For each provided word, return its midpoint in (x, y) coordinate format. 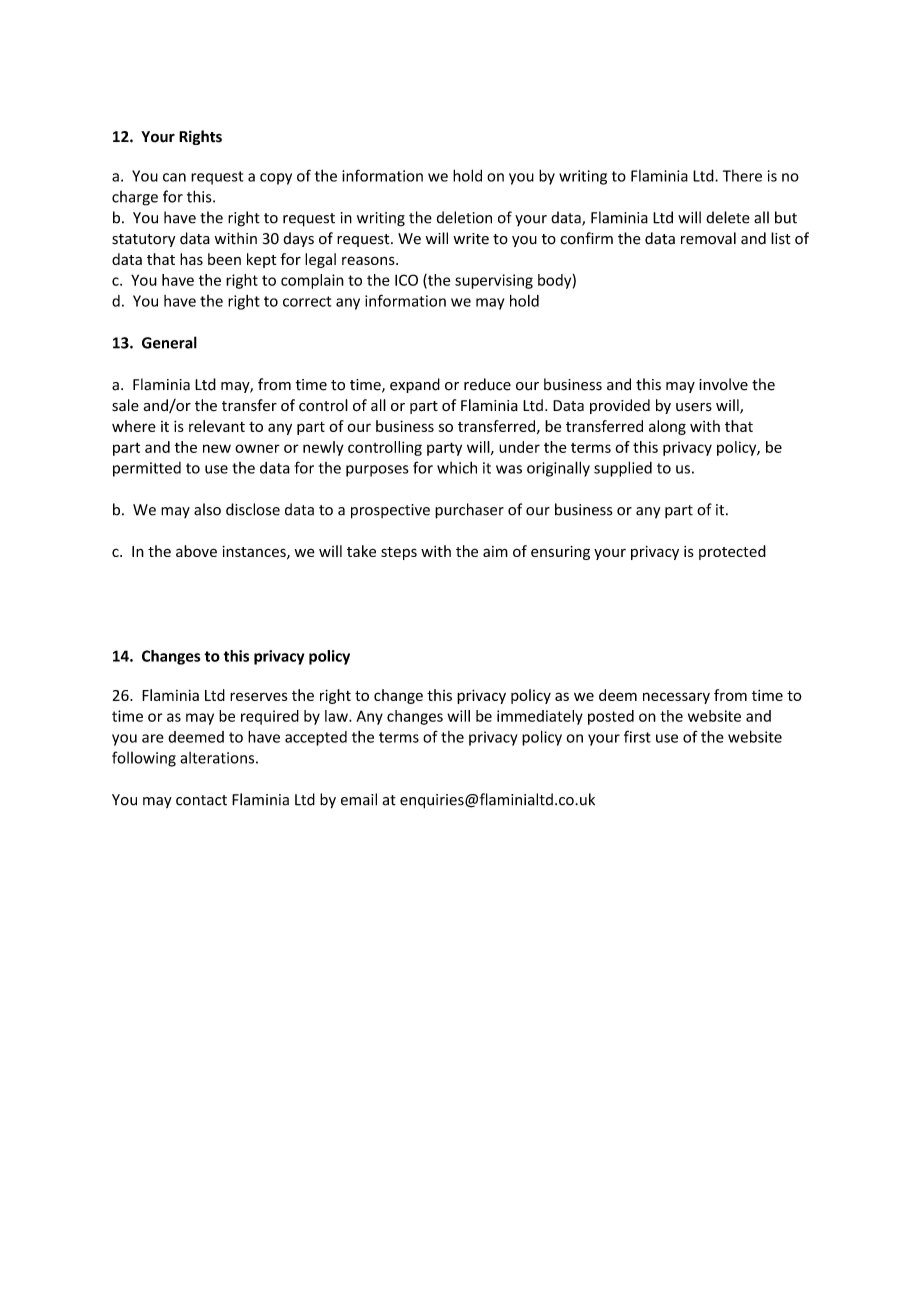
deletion (464, 217)
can (174, 177)
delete (728, 217)
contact (201, 800)
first (637, 736)
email (359, 799)
